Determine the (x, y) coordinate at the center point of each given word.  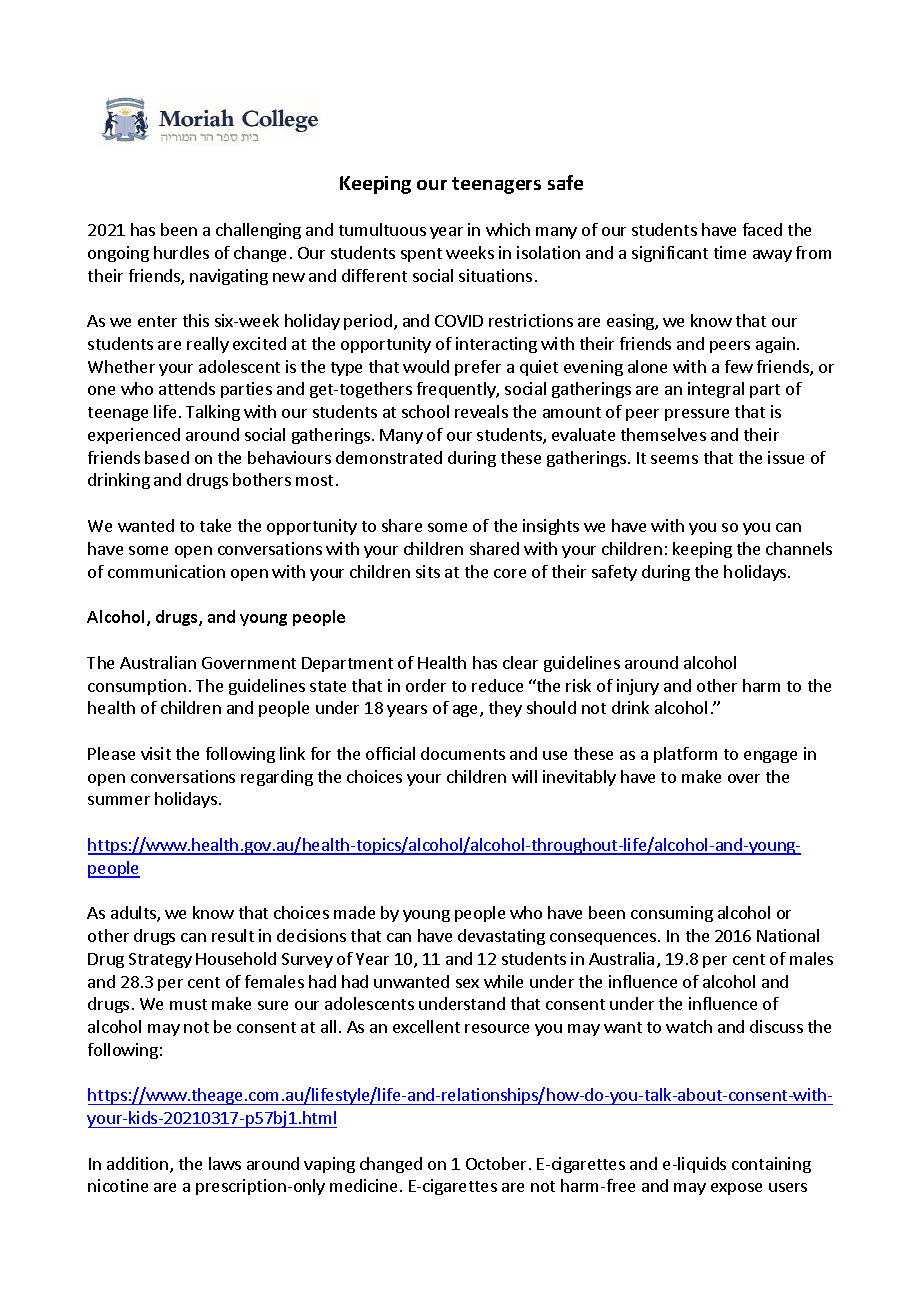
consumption (137, 687)
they (505, 709)
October (496, 1163)
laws (225, 1163)
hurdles (181, 252)
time (730, 252)
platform (685, 755)
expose (736, 1189)
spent (421, 255)
